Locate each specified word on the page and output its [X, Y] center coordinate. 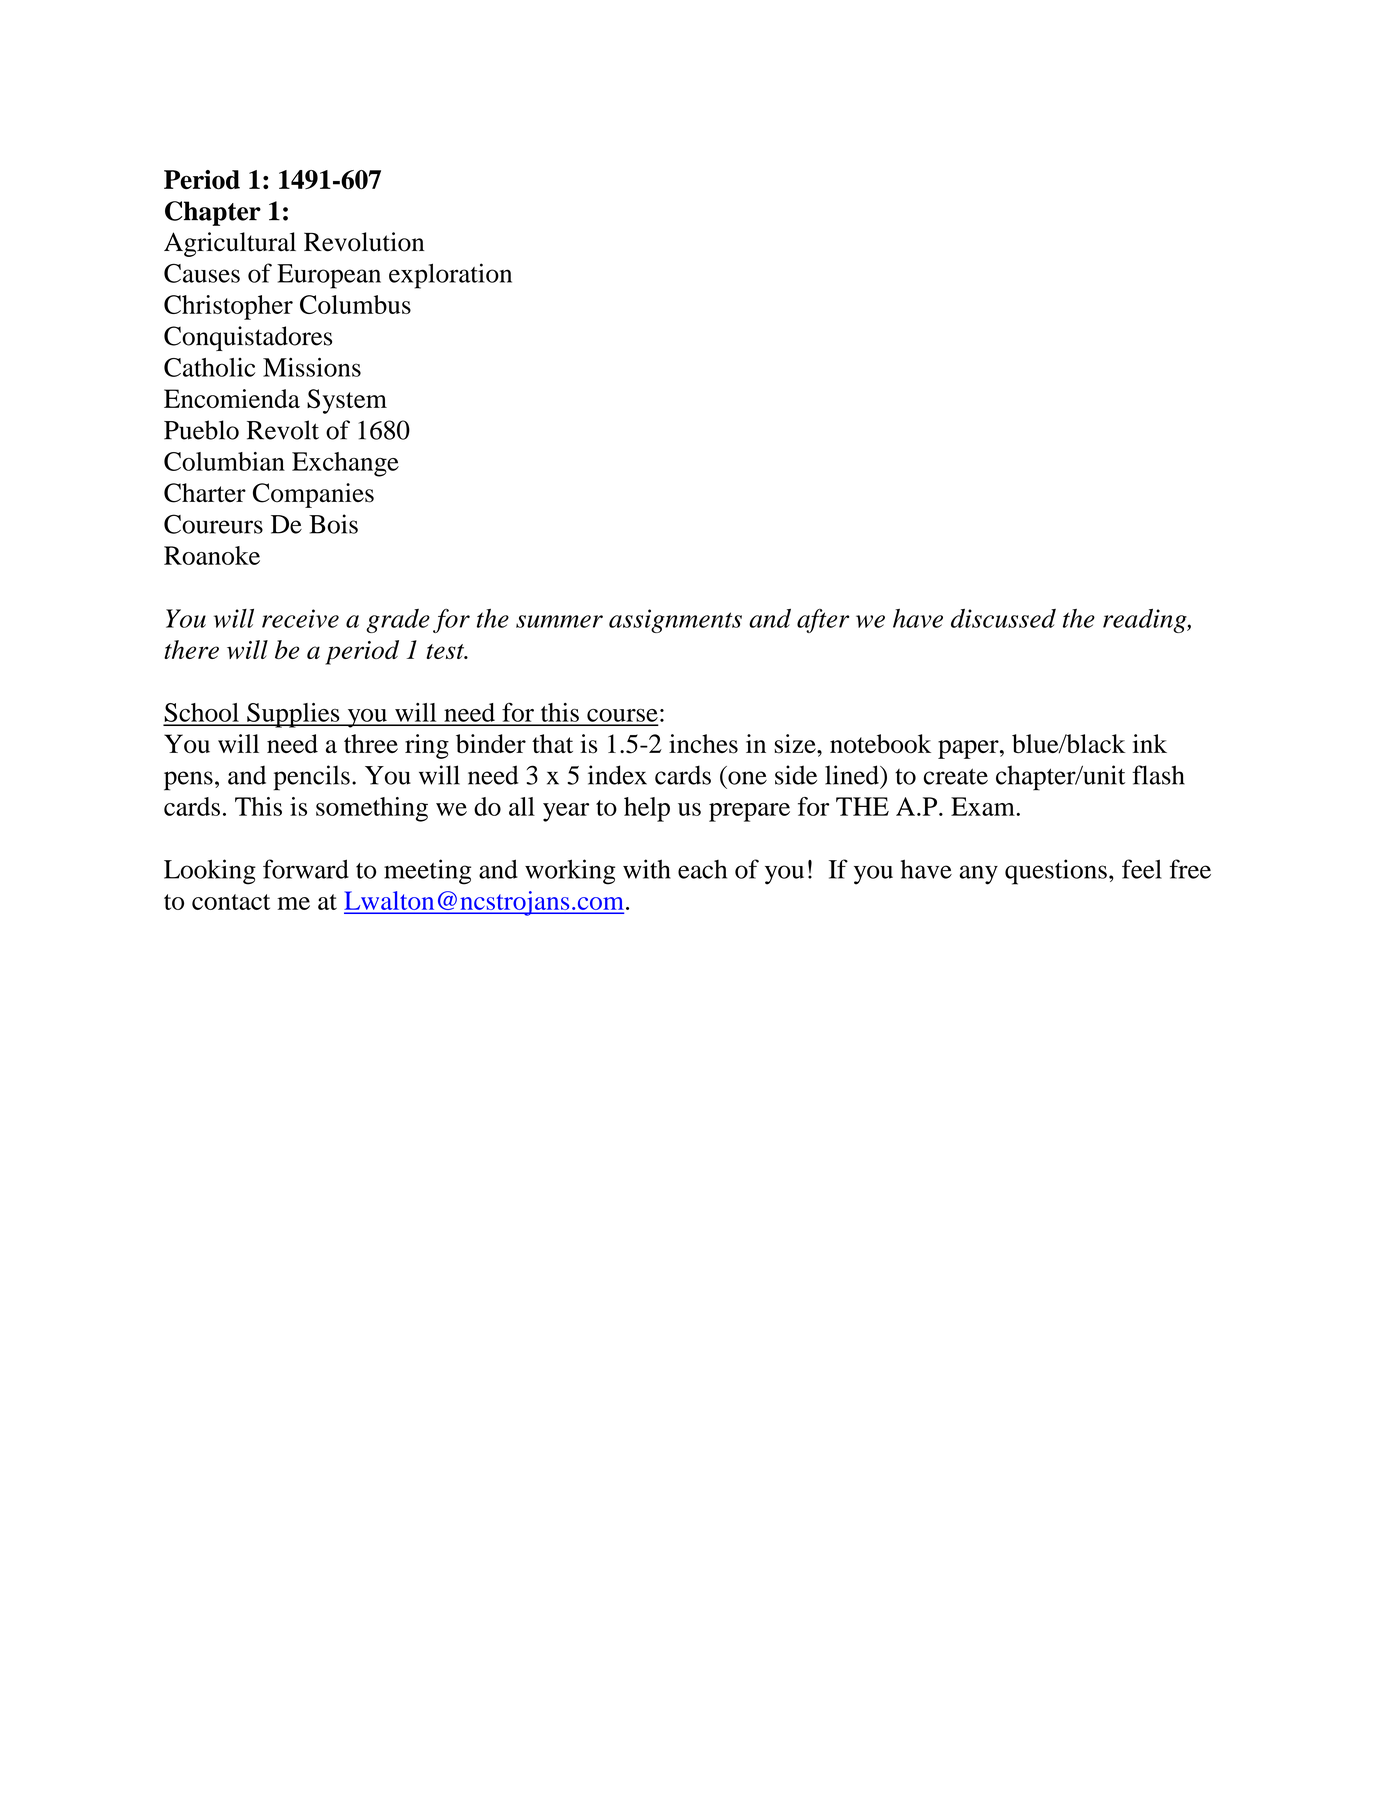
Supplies [293, 715]
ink [1150, 743]
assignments [675, 621]
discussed [1003, 618]
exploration [450, 276]
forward [306, 869]
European [329, 276]
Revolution [364, 242]
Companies [313, 495]
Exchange [345, 464]
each [702, 869]
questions [1056, 872]
